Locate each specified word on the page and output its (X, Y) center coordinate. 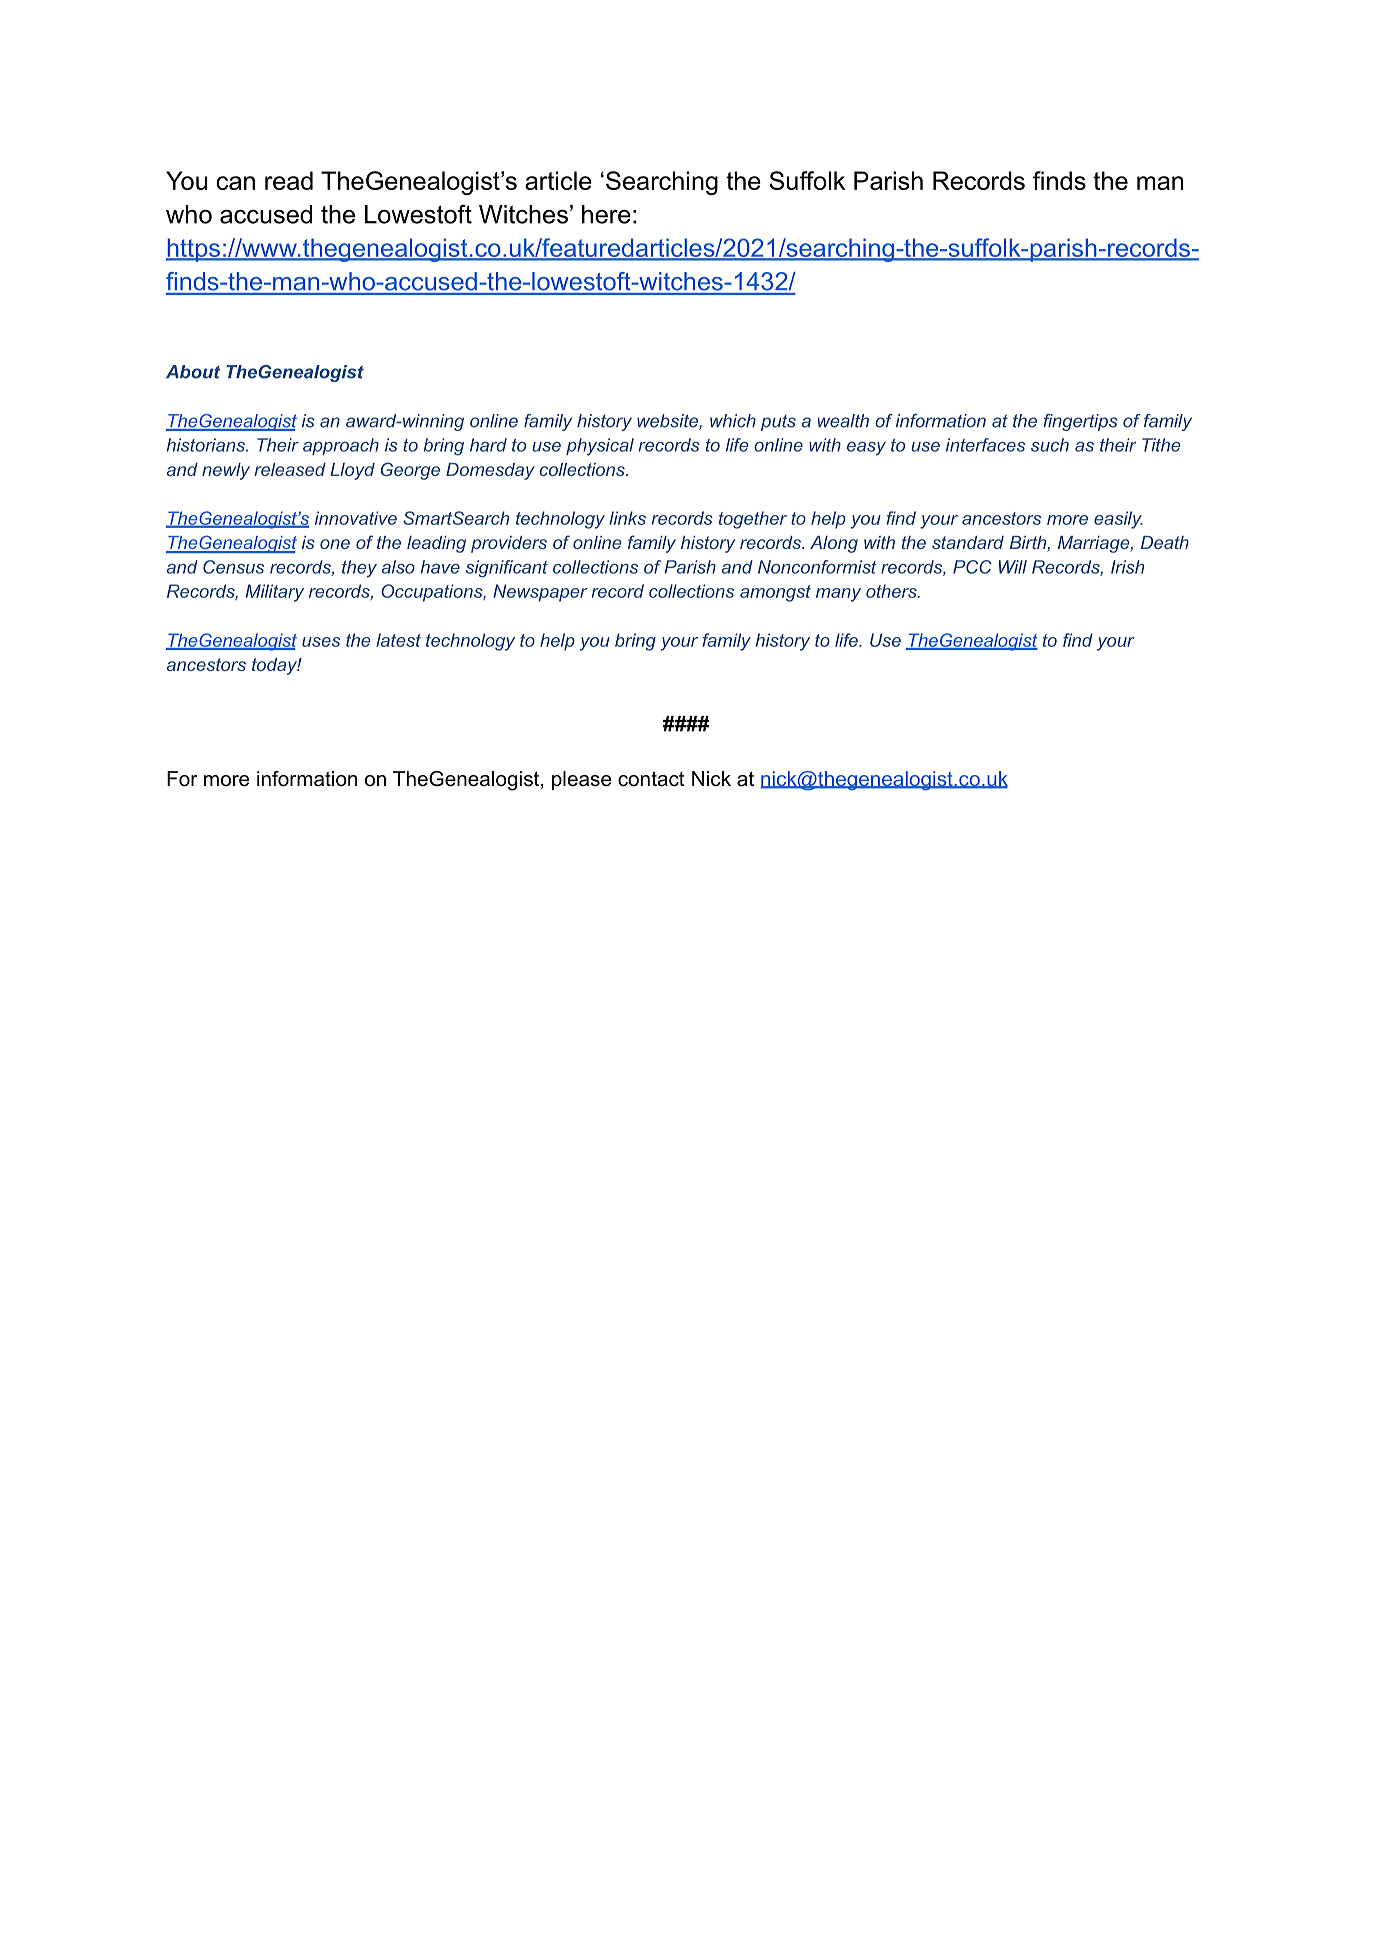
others (892, 591)
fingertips (1080, 422)
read (289, 180)
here (606, 214)
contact (651, 779)
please (581, 780)
